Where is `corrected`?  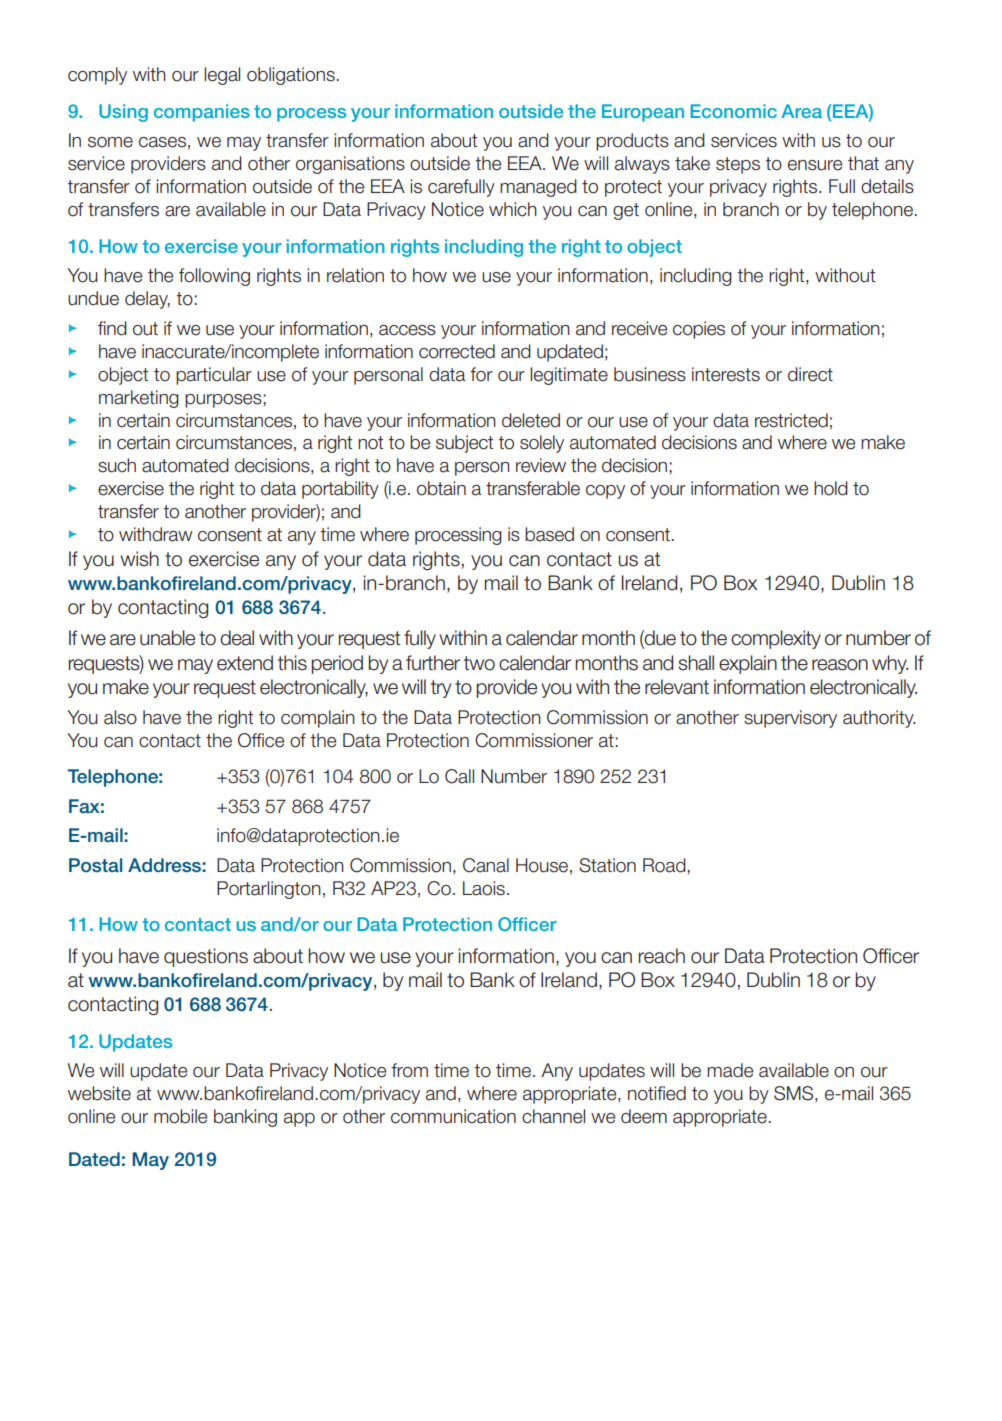 corrected is located at coordinates (457, 351).
